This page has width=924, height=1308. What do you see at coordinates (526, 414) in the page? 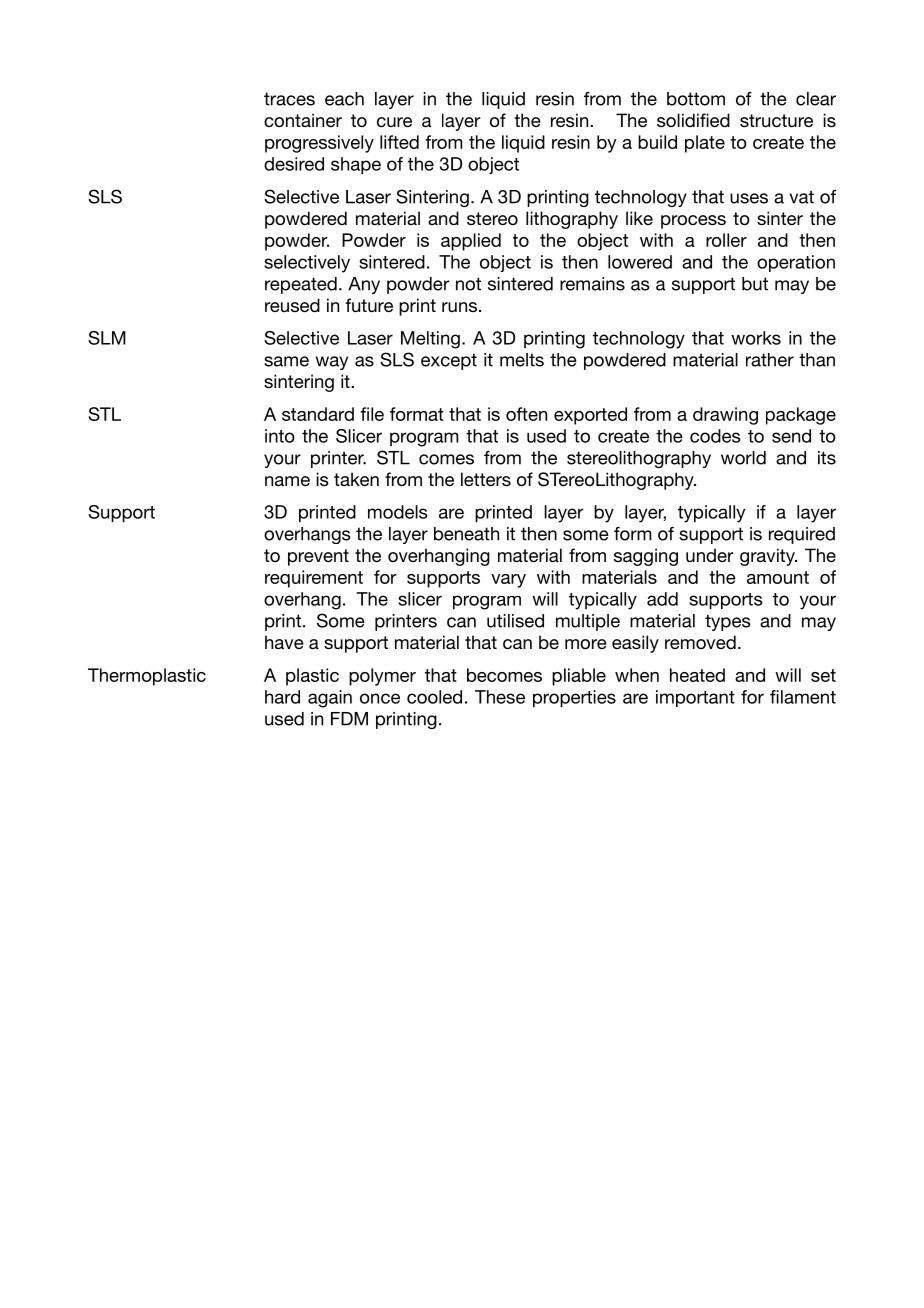
I see `often` at bounding box center [526, 414].
